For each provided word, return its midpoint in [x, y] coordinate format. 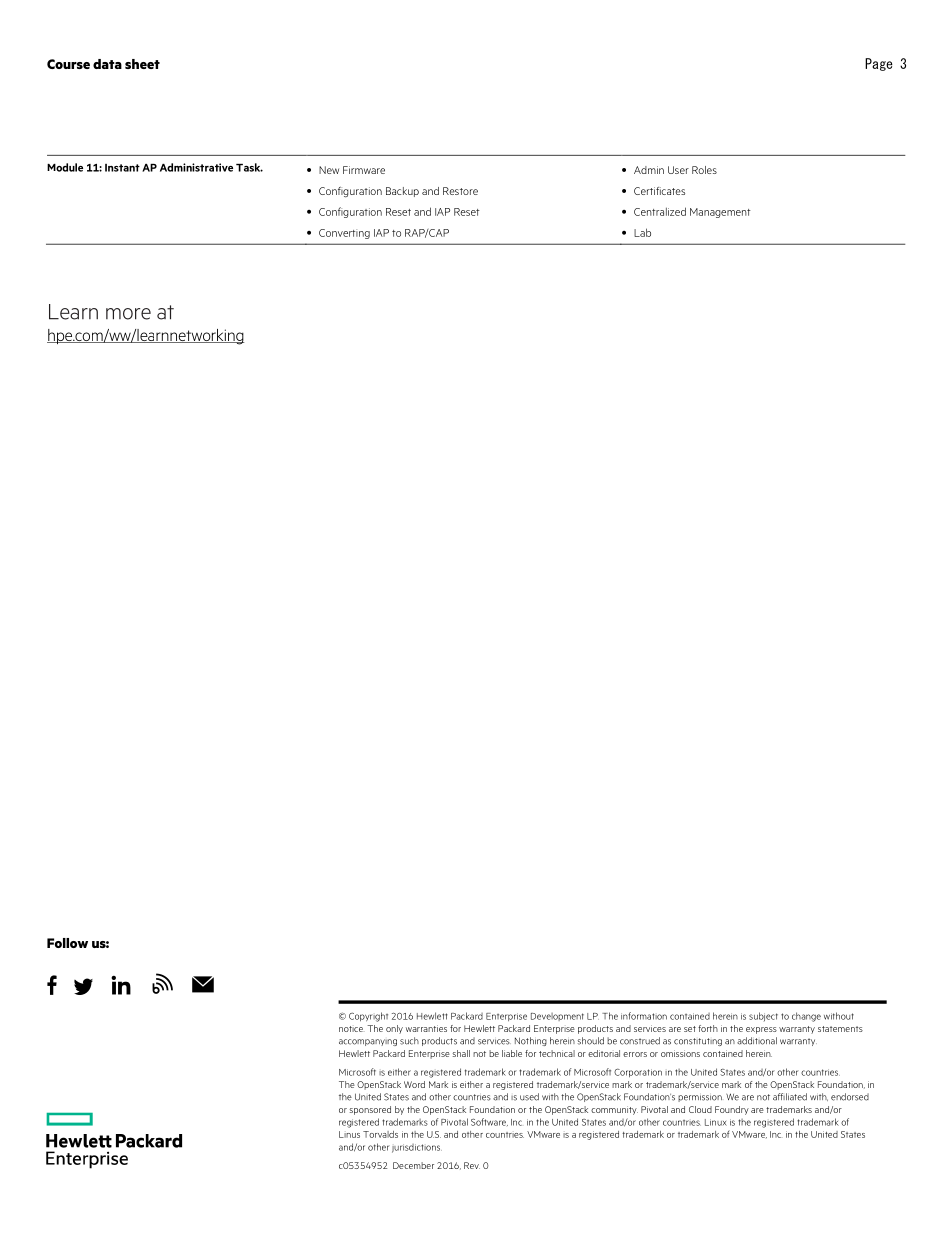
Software [489, 1122]
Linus [349, 1134]
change [806, 1017]
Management [720, 213]
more [128, 314]
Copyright [368, 1017]
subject [763, 1016]
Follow [67, 943]
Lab [642, 232]
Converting [344, 234]
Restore [460, 191]
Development [557, 1017]
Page [879, 64]
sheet [142, 64]
